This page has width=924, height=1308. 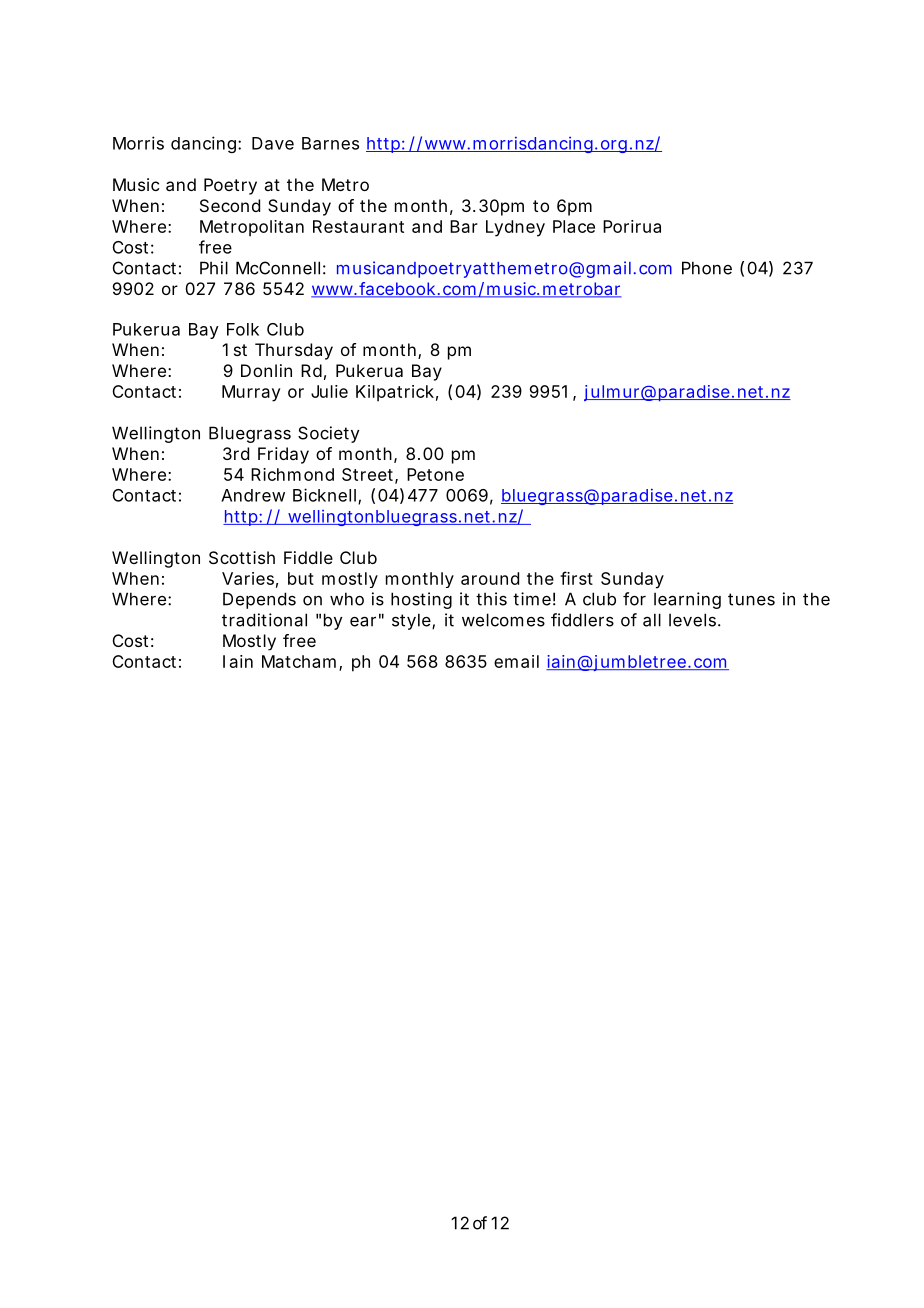 I want to click on Thursday, so click(x=294, y=351).
